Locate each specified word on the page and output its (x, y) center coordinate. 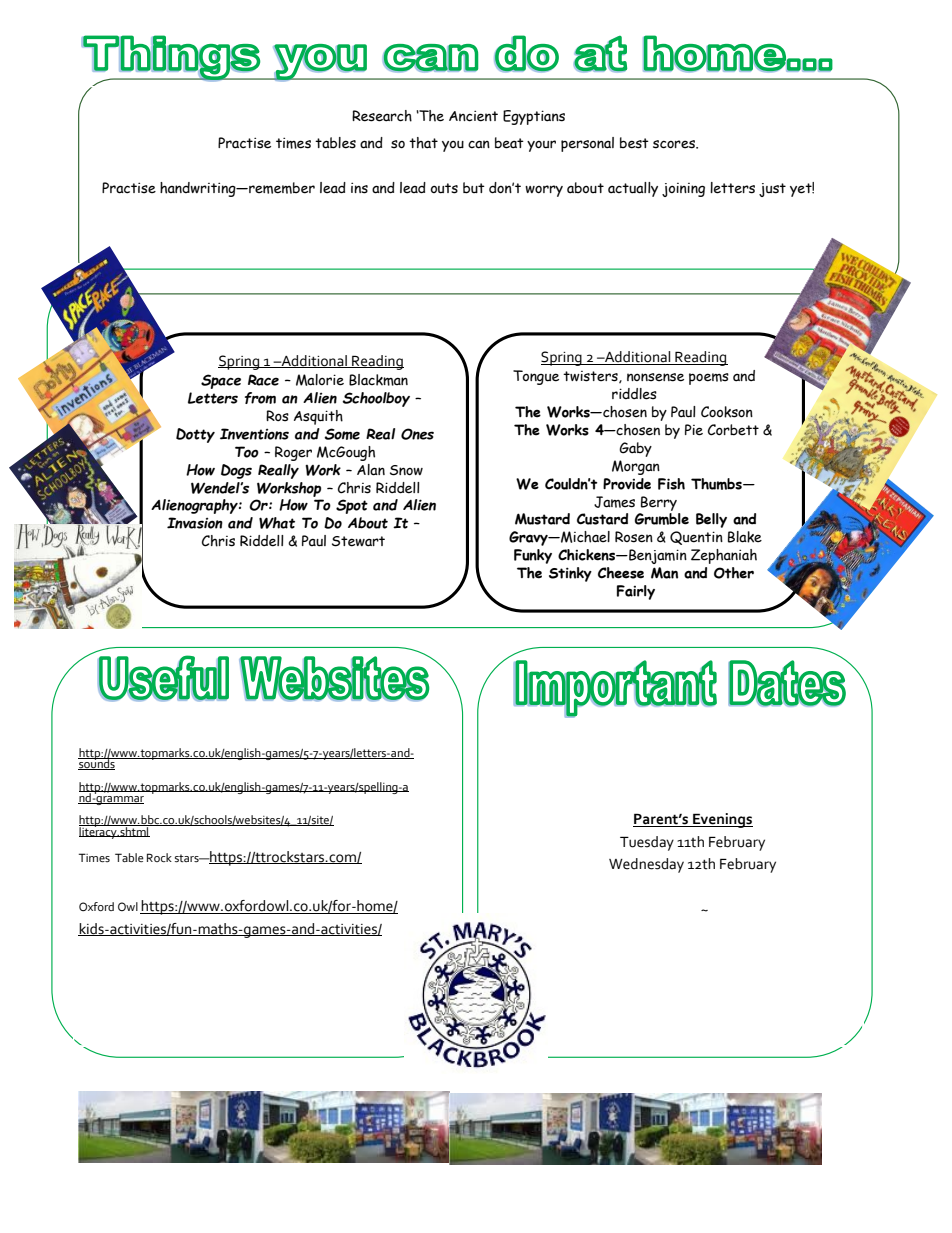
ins (359, 188)
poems (709, 379)
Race (263, 380)
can (479, 144)
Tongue (536, 377)
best (634, 143)
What (277, 523)
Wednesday (646, 865)
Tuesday (647, 843)
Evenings (722, 820)
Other (734, 573)
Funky (533, 556)
